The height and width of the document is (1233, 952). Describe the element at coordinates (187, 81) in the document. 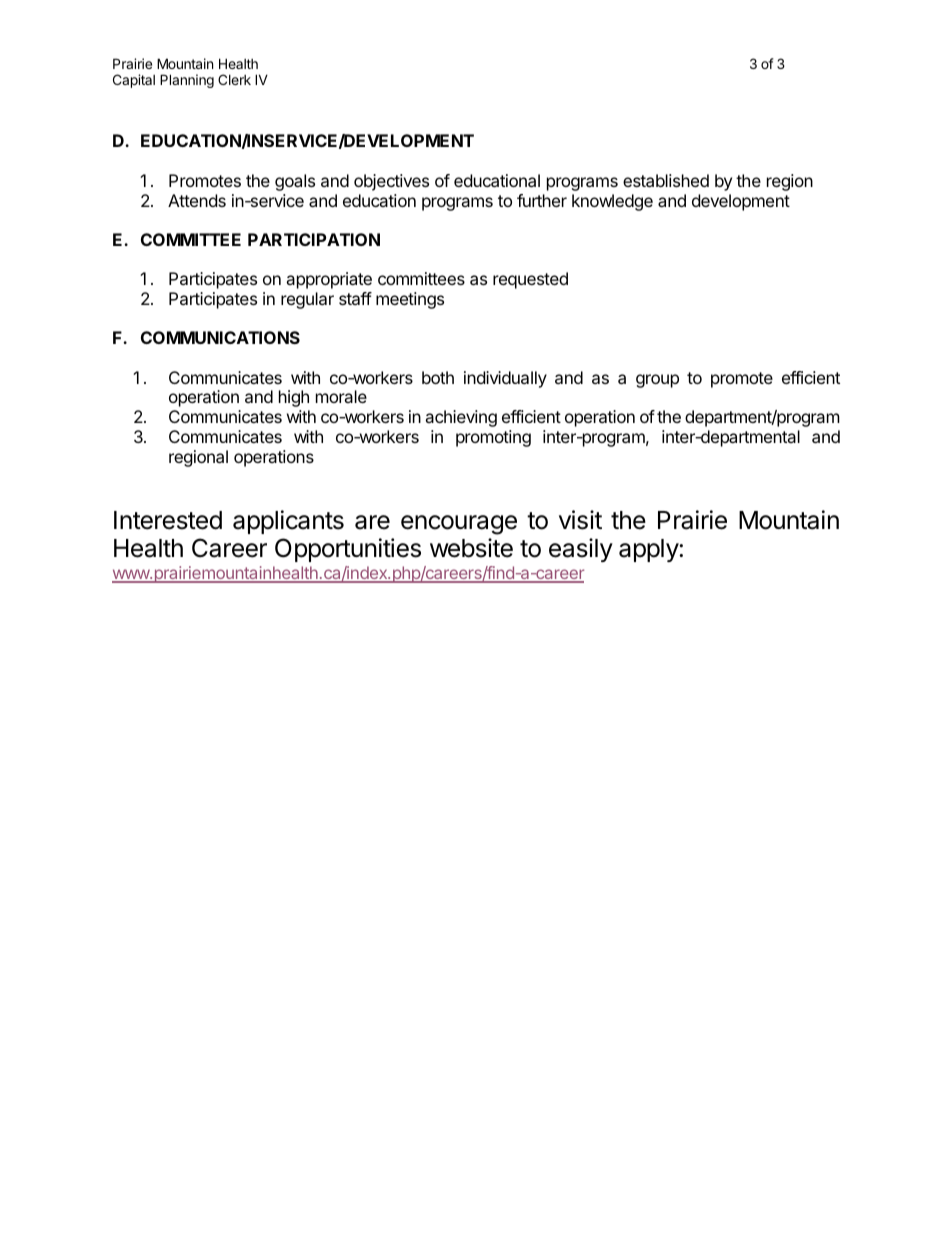

I see `Planning` at that location.
